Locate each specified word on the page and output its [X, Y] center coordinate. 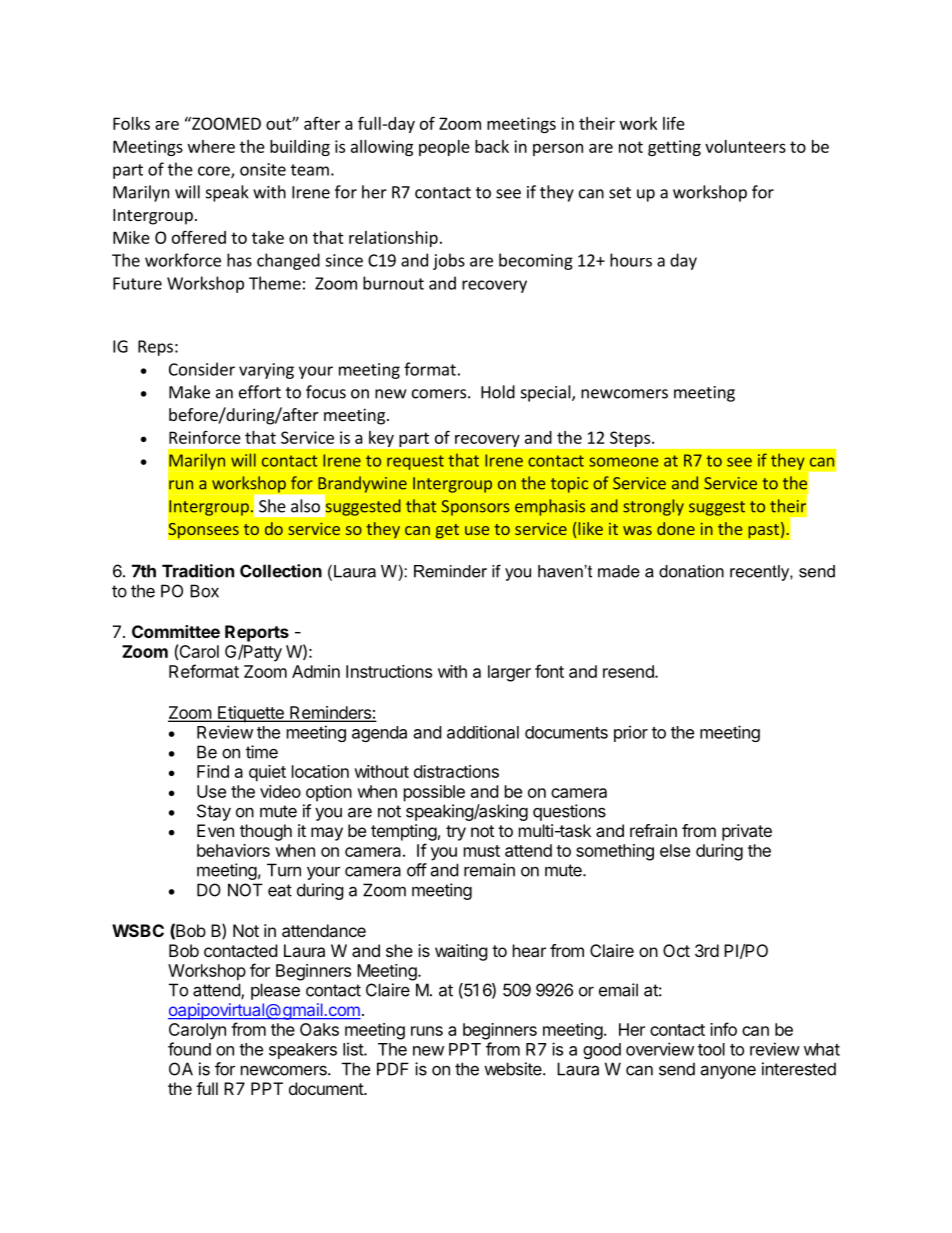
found [189, 1049]
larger [509, 673]
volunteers [745, 146]
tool [711, 1049]
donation [691, 571]
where [211, 146]
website [514, 1069]
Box [204, 591]
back [492, 146]
